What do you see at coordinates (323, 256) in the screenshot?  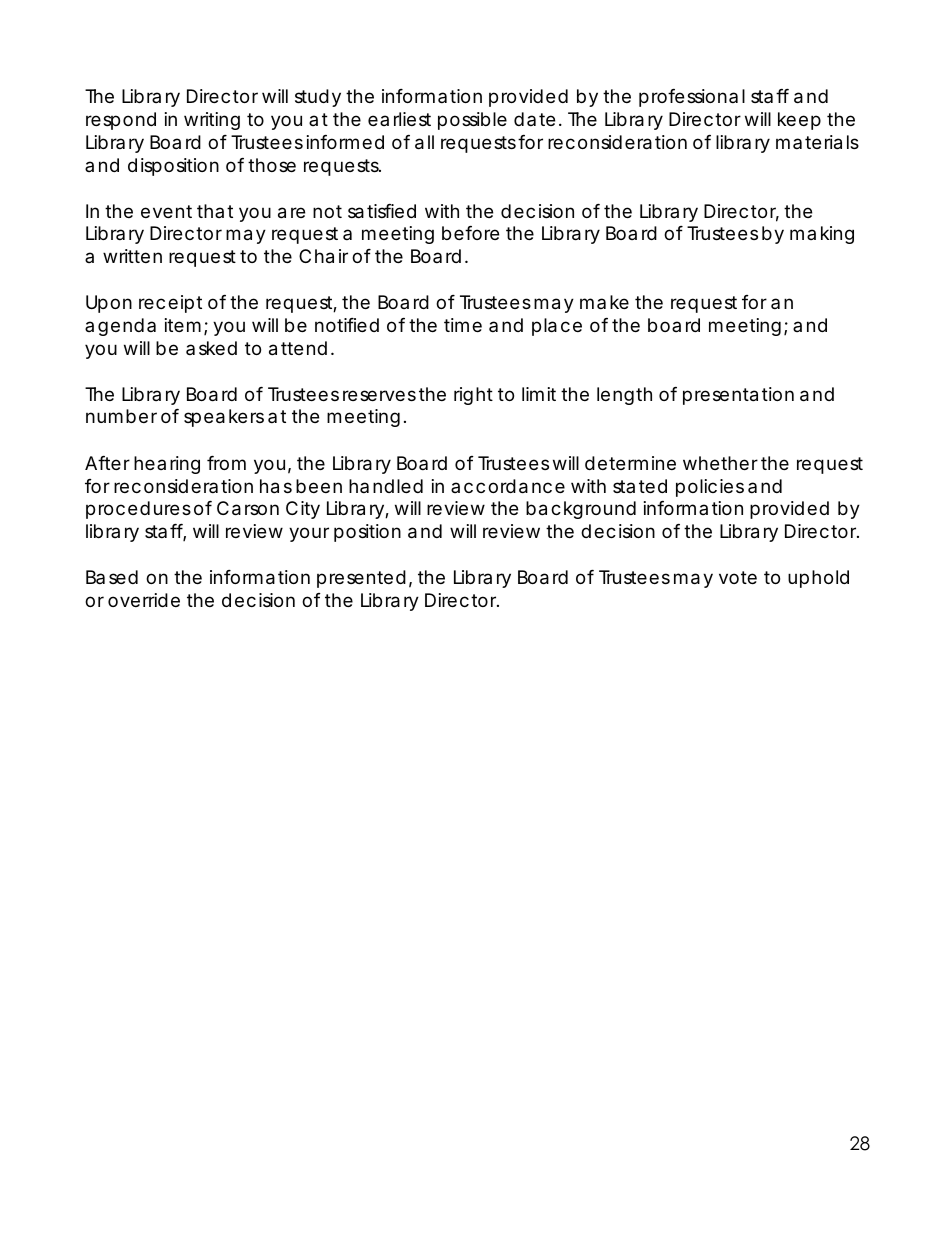 I see `Chair` at bounding box center [323, 256].
